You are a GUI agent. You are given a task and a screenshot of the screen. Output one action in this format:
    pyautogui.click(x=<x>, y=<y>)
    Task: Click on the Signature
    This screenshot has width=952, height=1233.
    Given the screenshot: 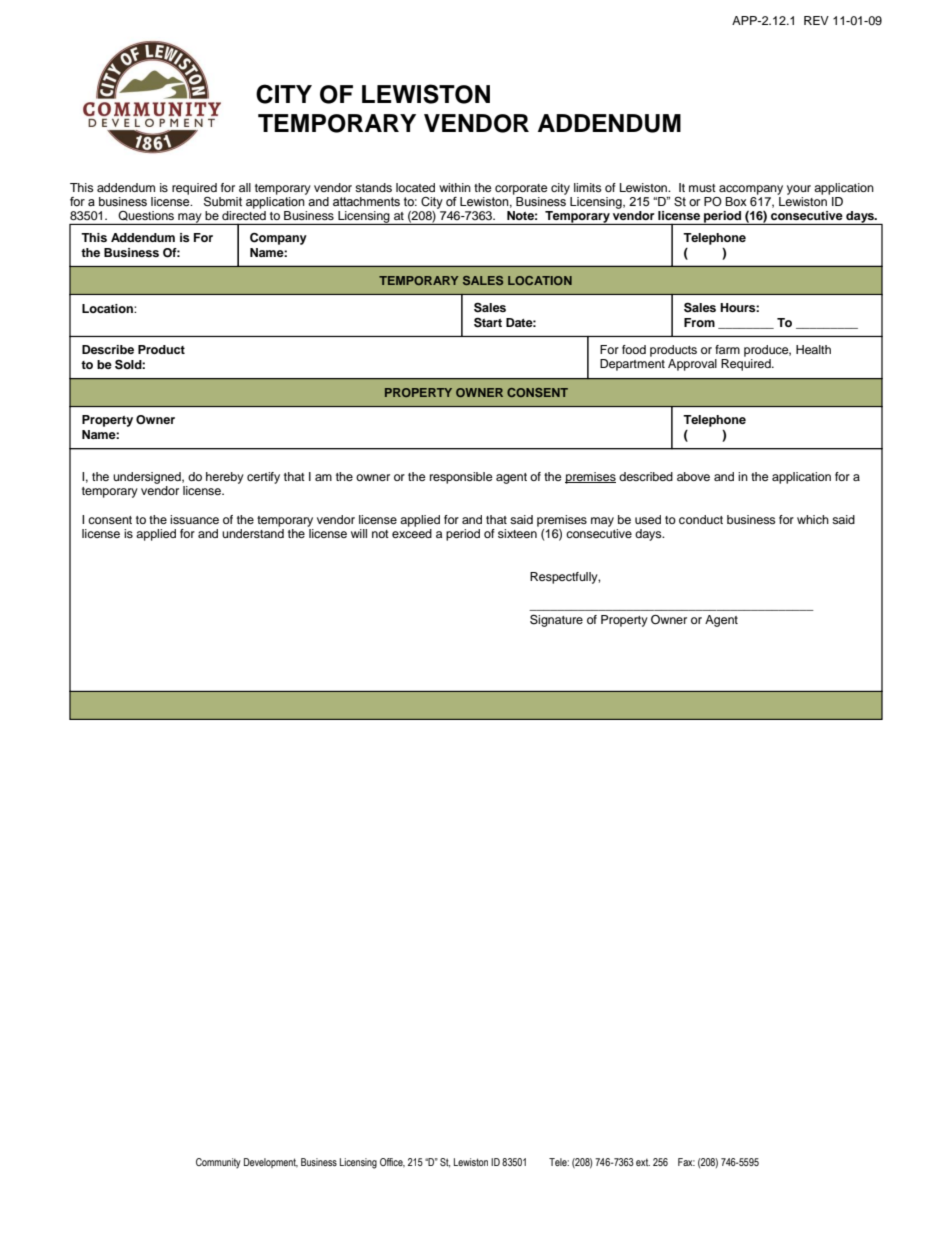 What is the action you would take?
    pyautogui.click(x=556, y=620)
